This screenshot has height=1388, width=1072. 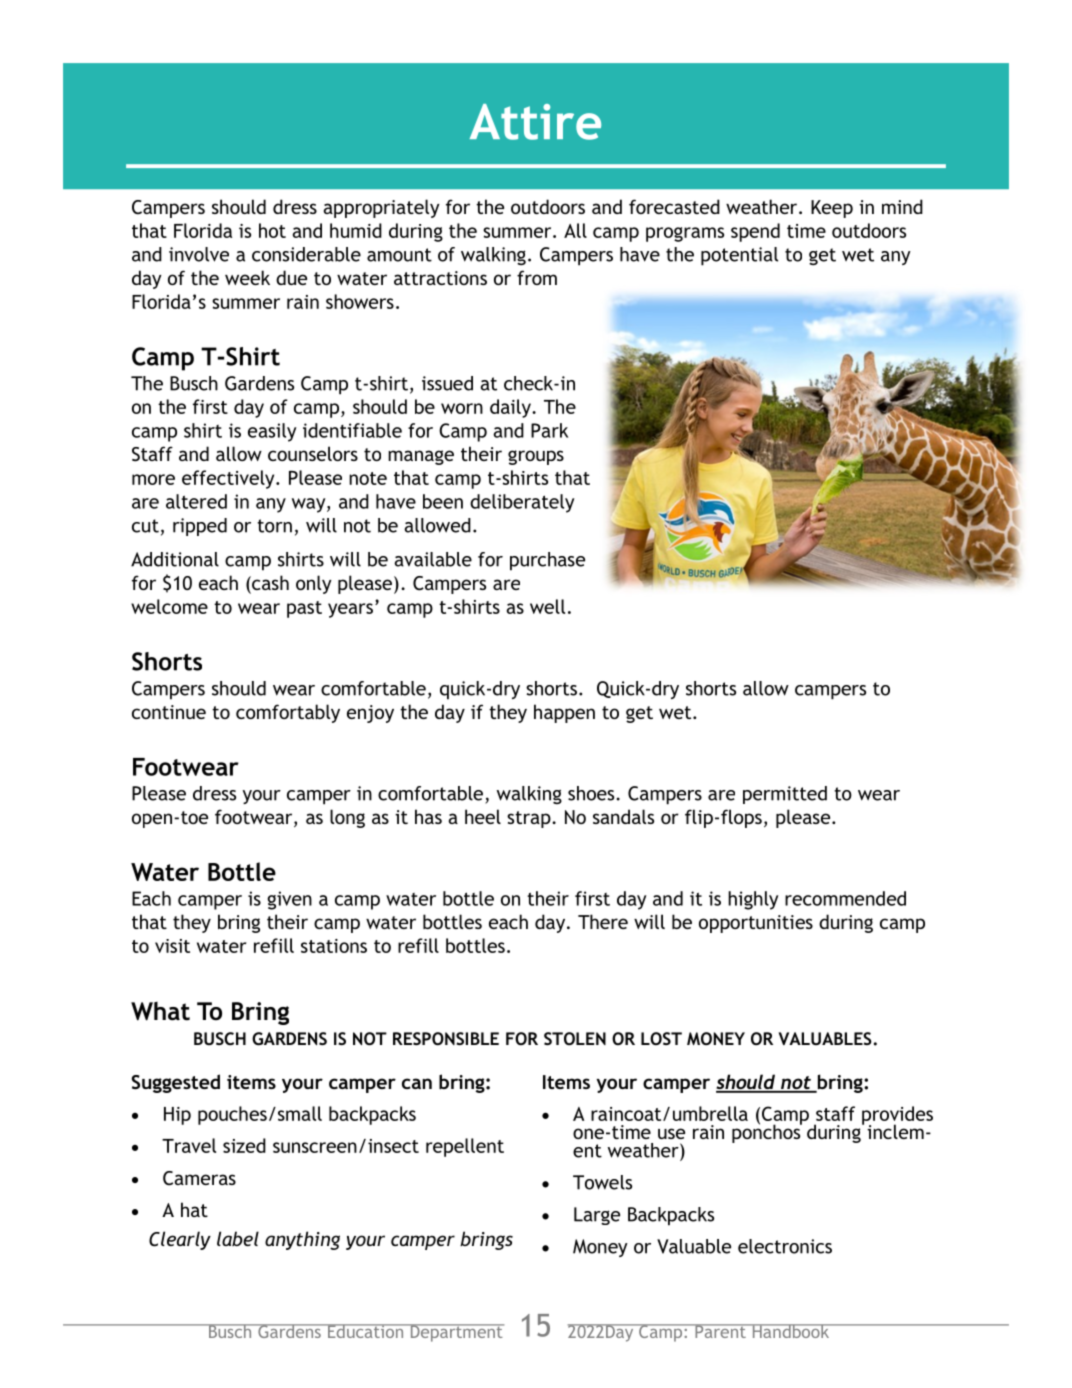 What do you see at coordinates (238, 1238) in the screenshot?
I see `label` at bounding box center [238, 1238].
